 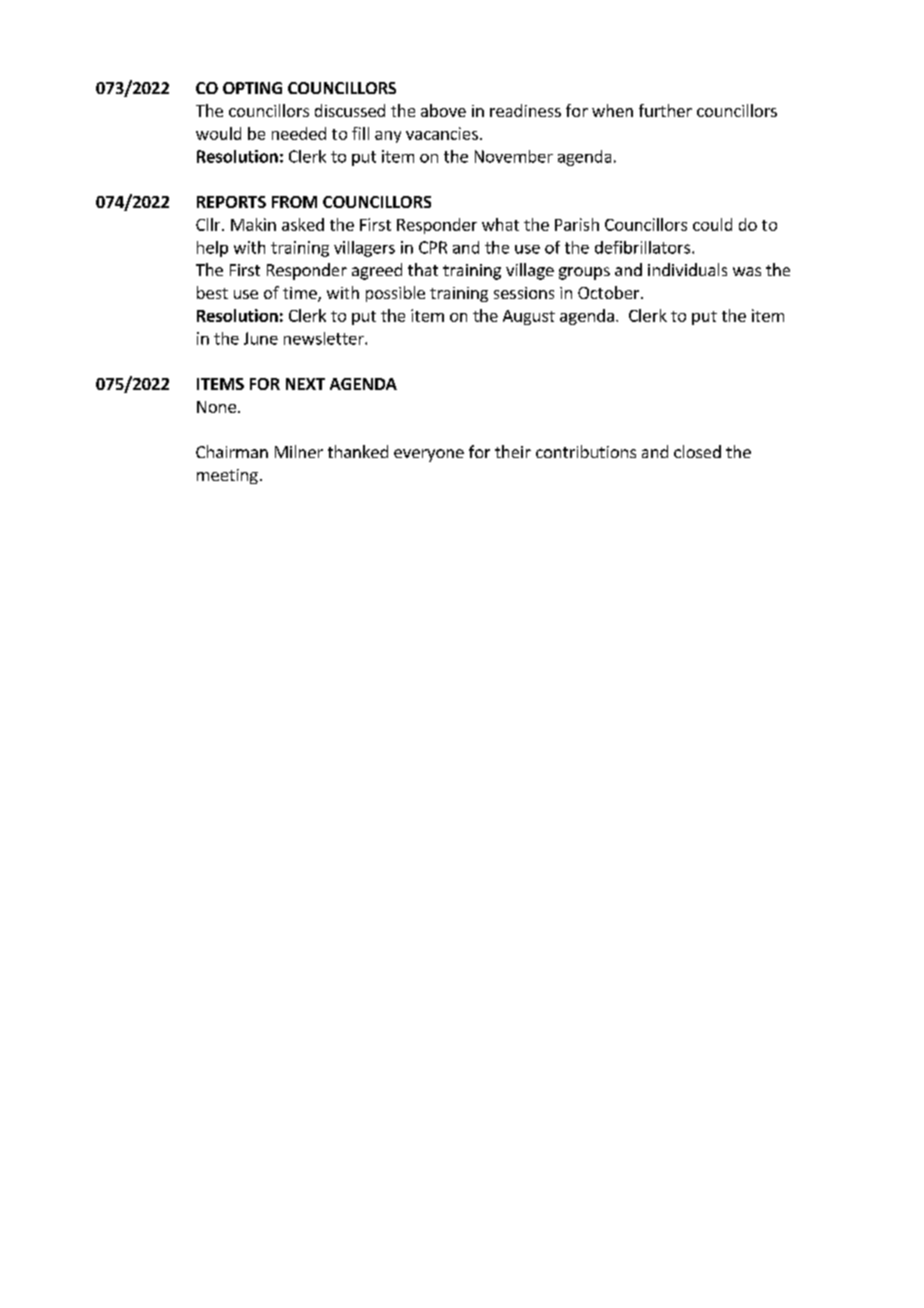 What do you see at coordinates (513, 451) in the page?
I see `their` at bounding box center [513, 451].
